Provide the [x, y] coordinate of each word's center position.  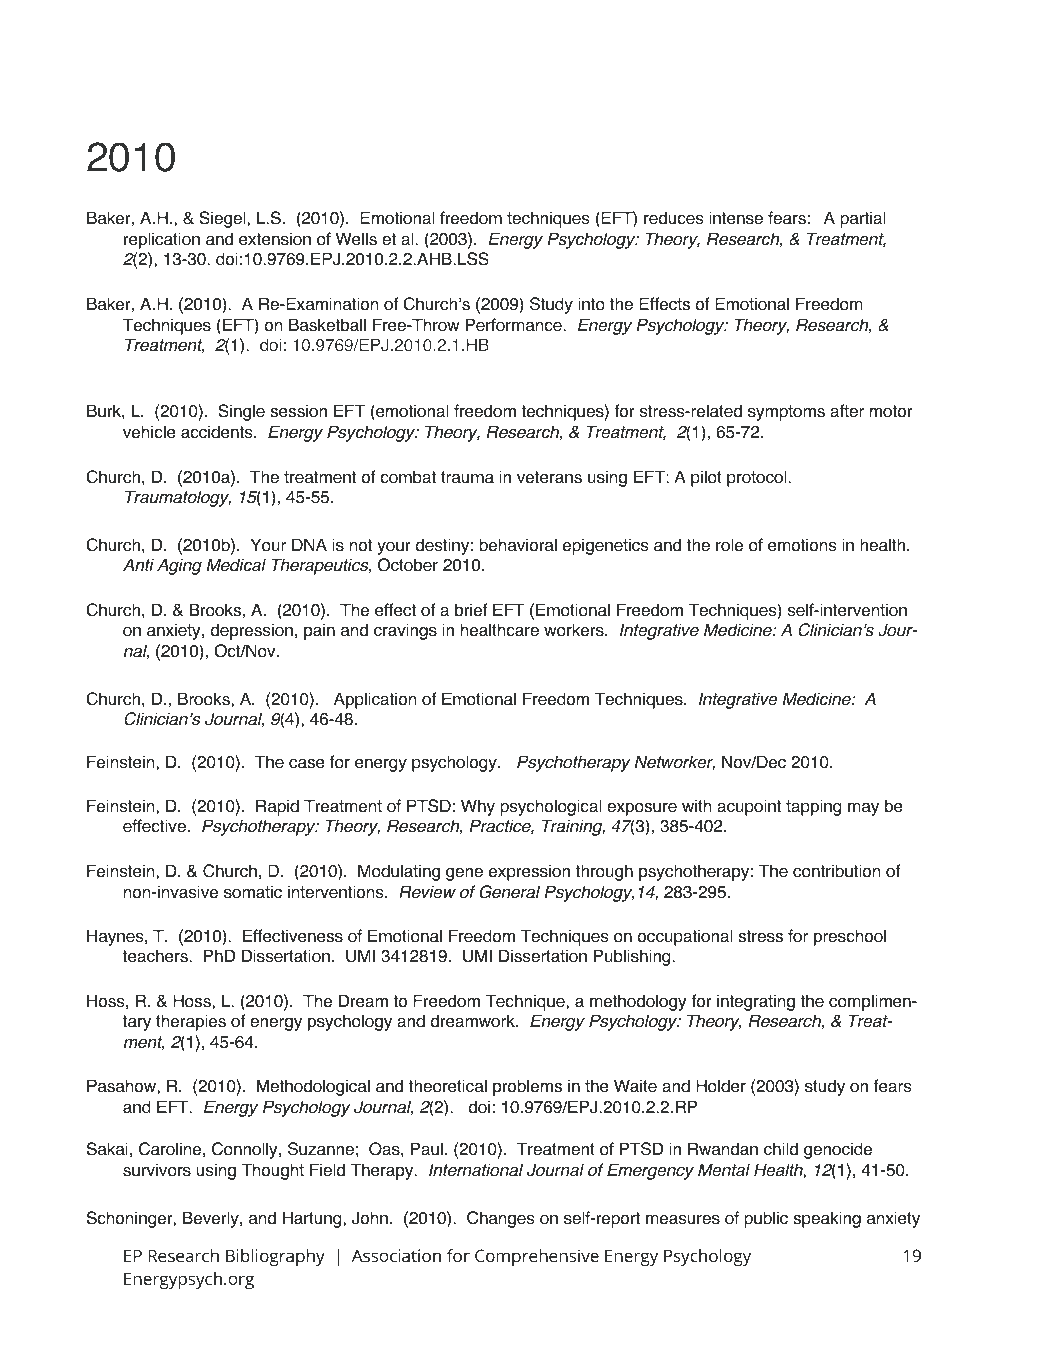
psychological [550, 807]
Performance [515, 325]
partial [862, 219]
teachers [156, 956]
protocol [758, 478]
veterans [549, 477]
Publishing [633, 957]
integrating [756, 1002]
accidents [218, 432]
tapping [813, 807]
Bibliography [275, 1257]
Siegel [223, 219]
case [307, 763]
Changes [500, 1219]
